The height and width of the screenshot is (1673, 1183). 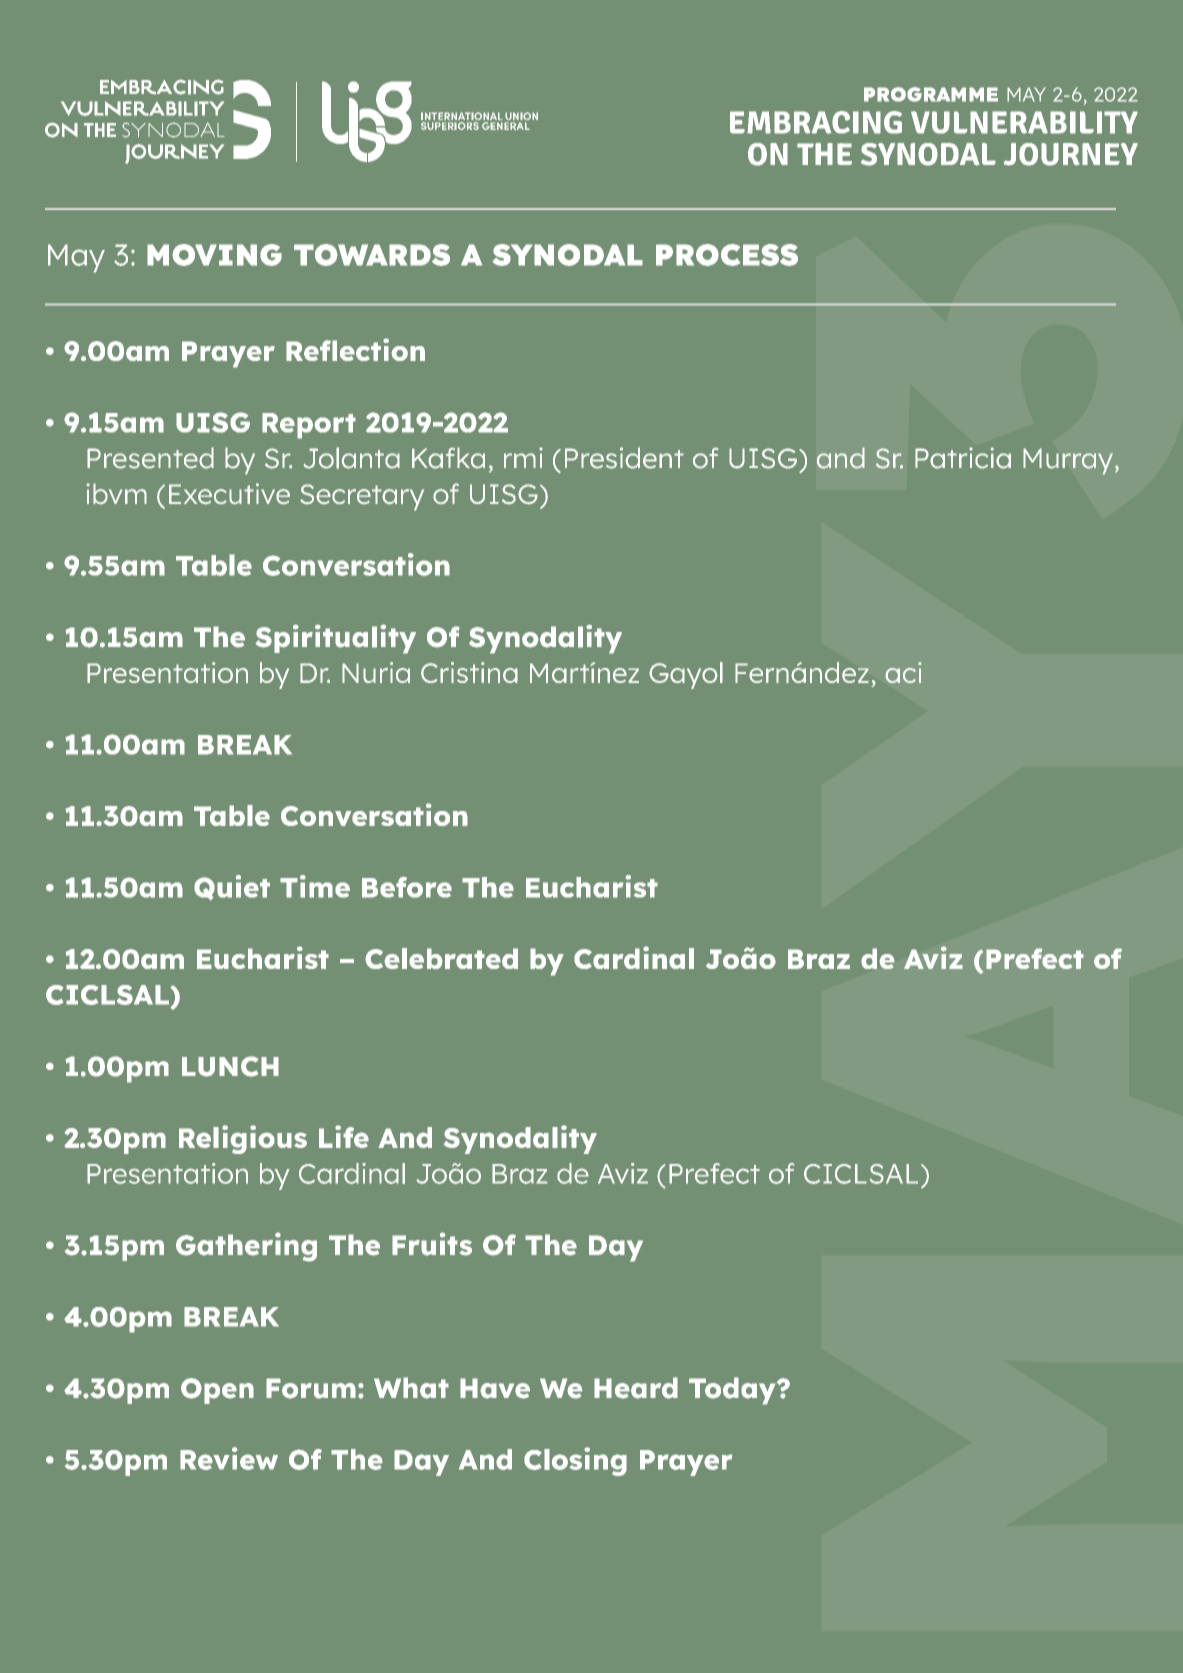 I want to click on Executive, so click(x=229, y=494).
